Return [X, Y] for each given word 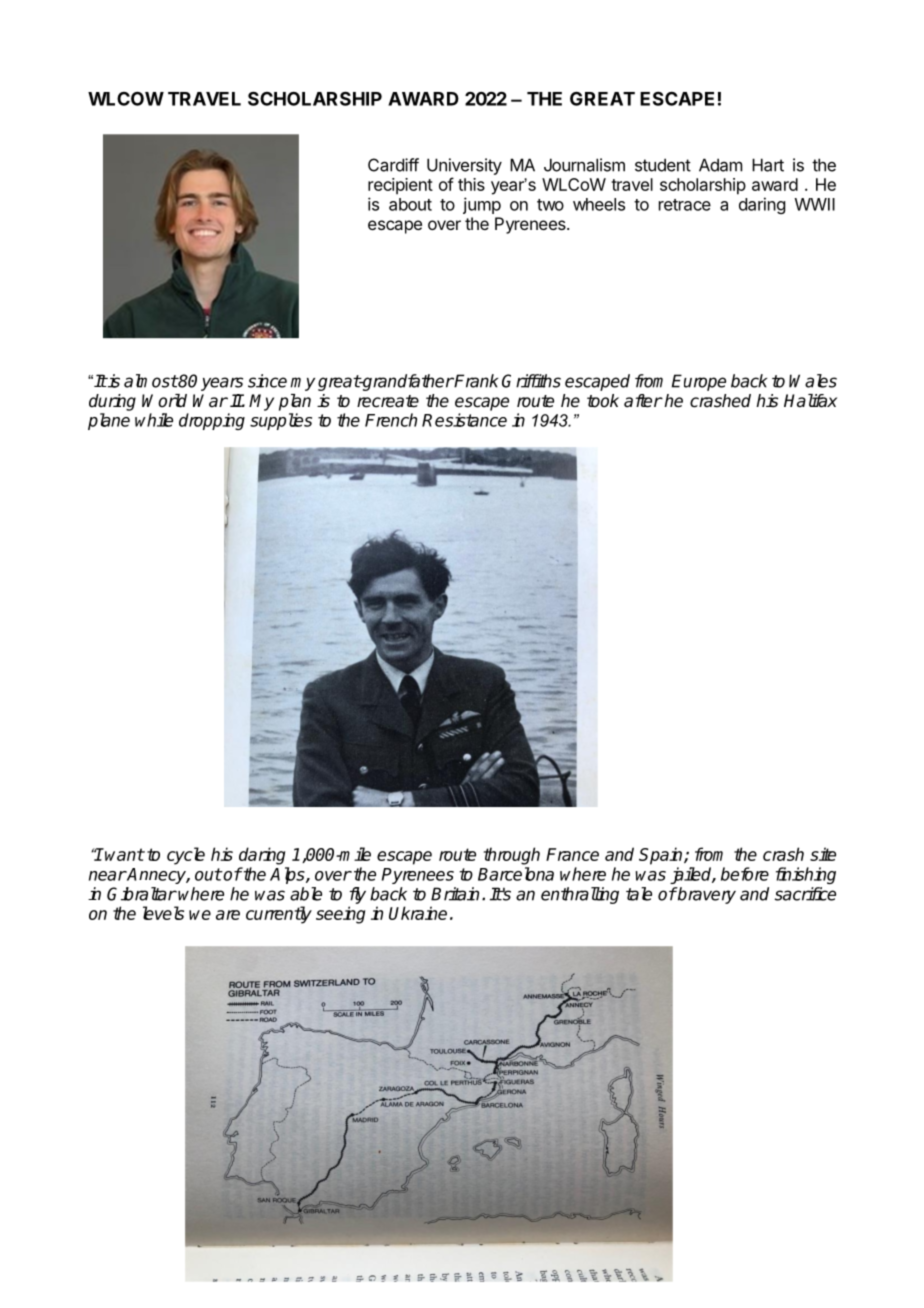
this [471, 184]
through [512, 856]
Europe [699, 382]
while [154, 420]
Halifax [810, 401]
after [643, 401]
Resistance [464, 420]
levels [163, 913]
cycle [186, 856]
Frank [475, 381]
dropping [212, 421]
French [391, 420]
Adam [720, 165]
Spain [662, 856]
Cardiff [393, 165]
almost [151, 381]
